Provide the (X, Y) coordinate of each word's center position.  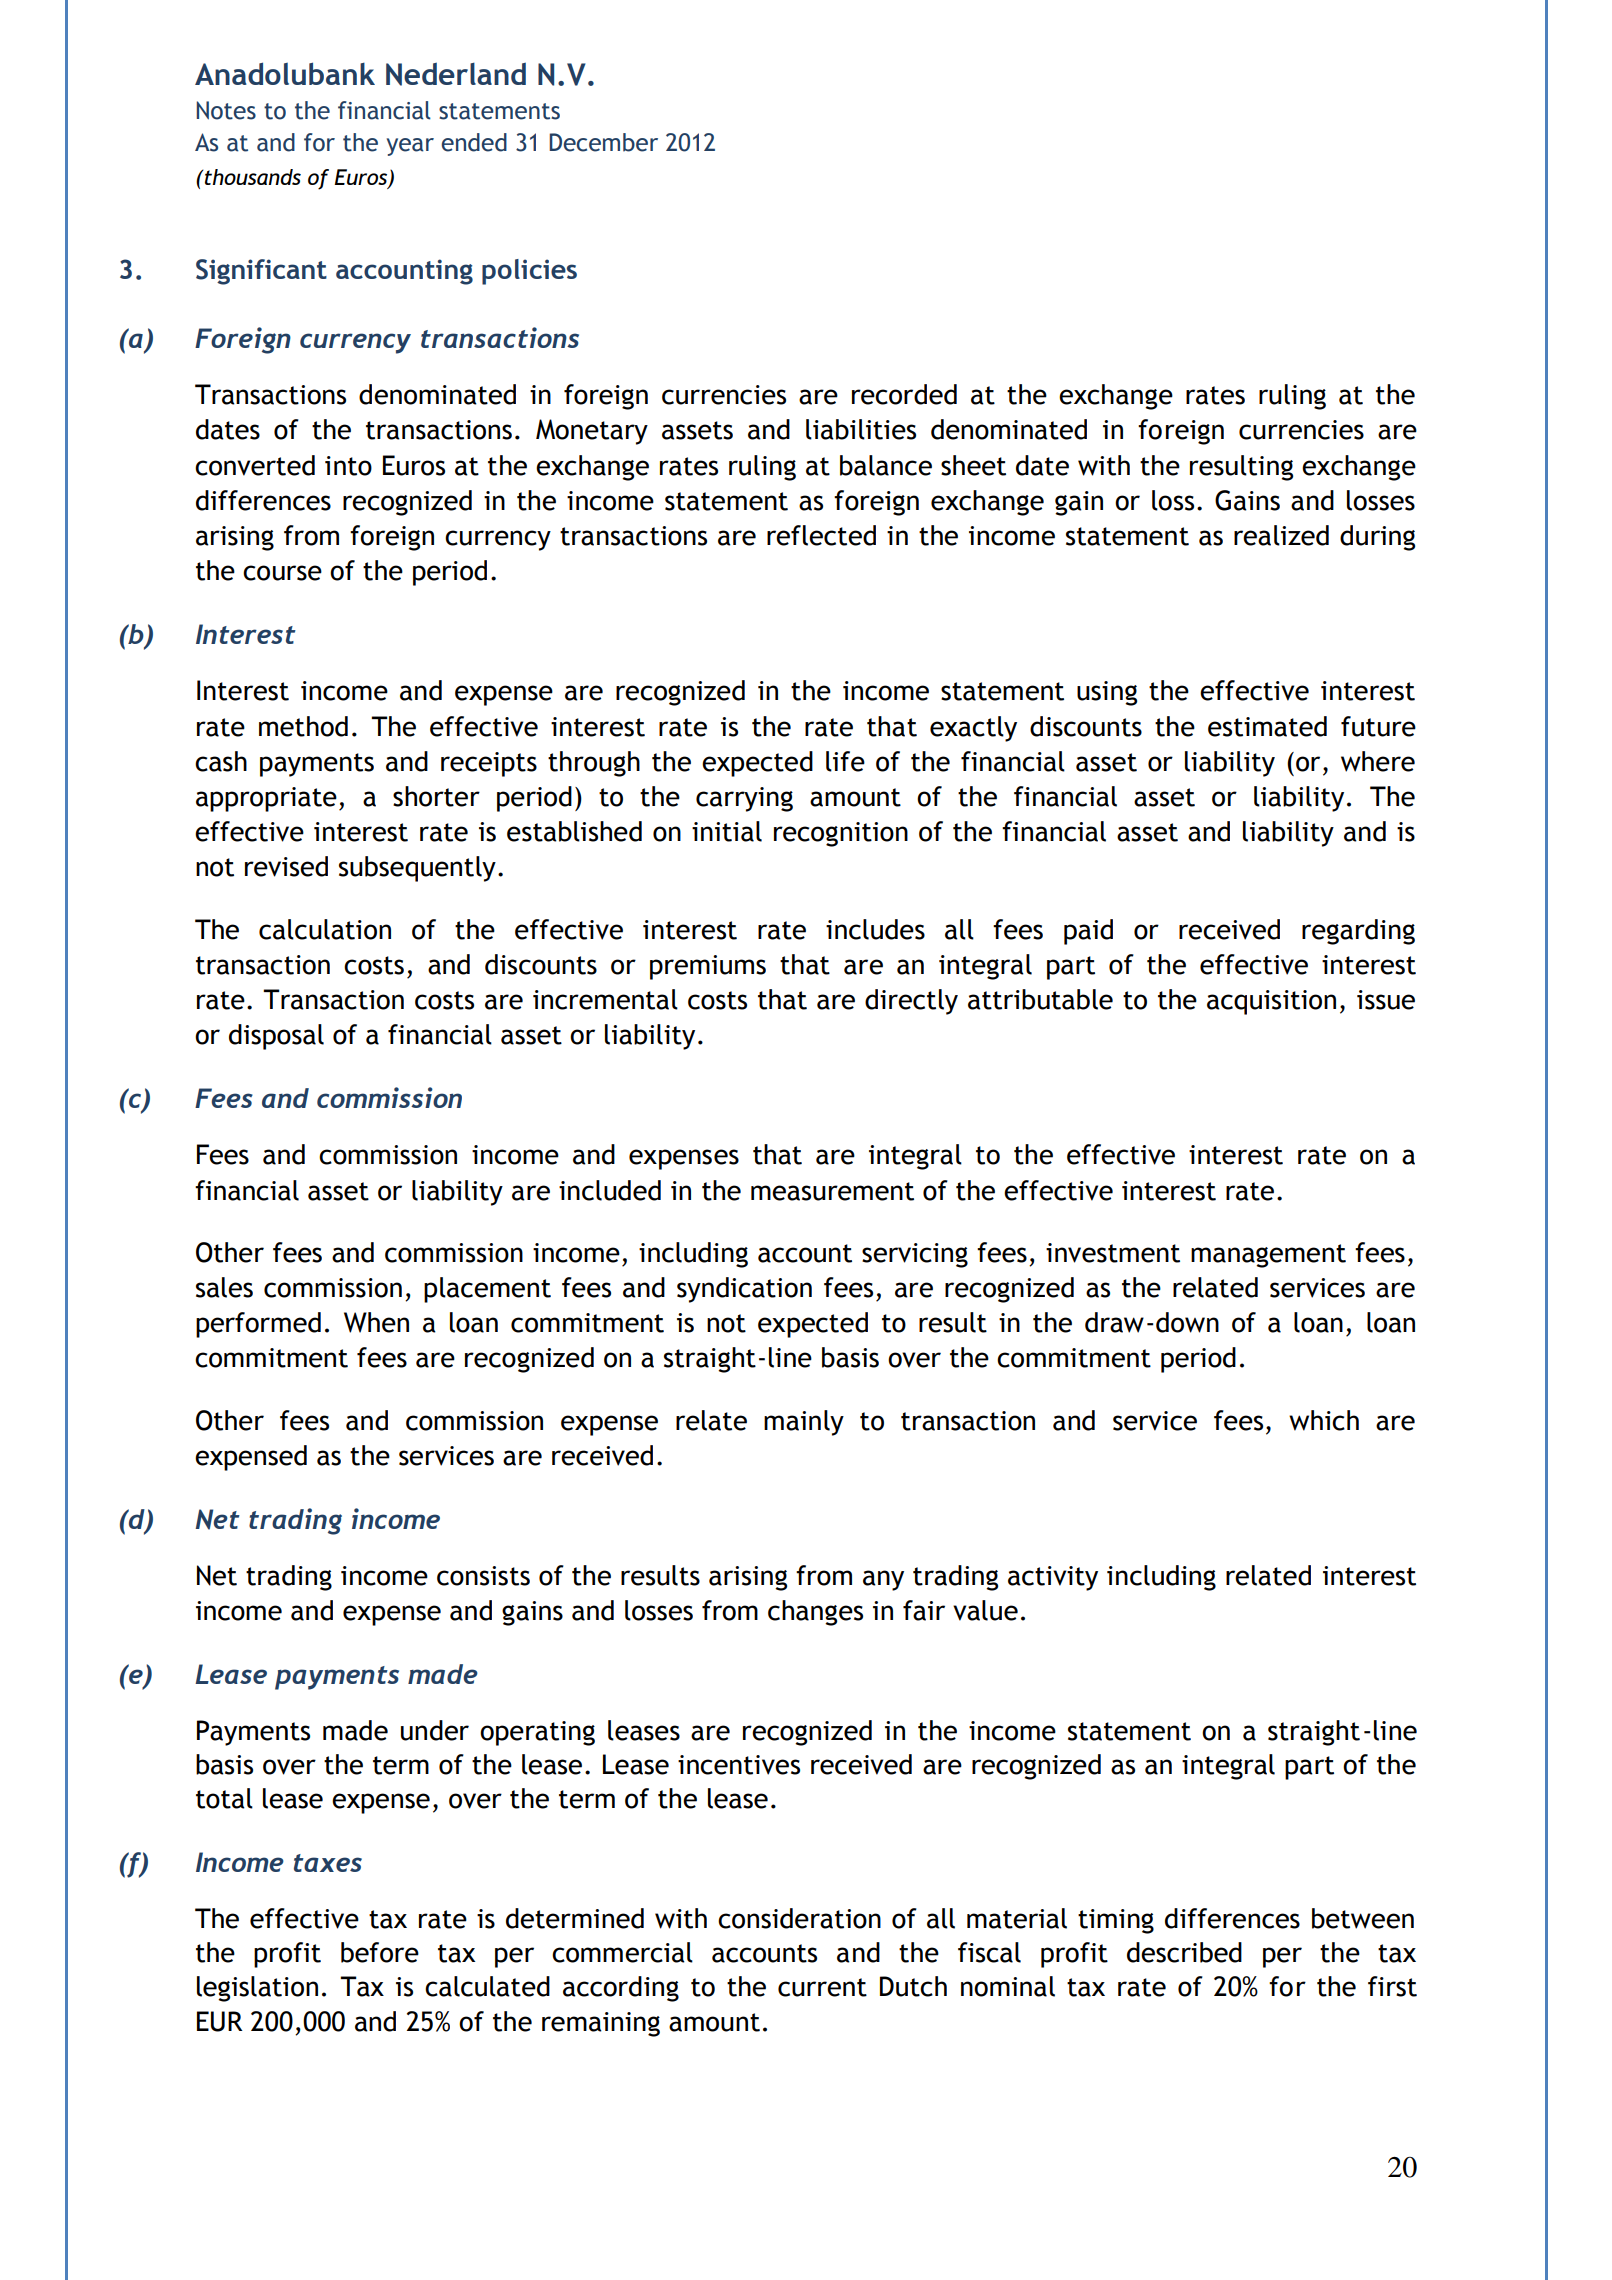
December (603, 142)
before (380, 1952)
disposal (276, 1037)
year (410, 147)
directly (911, 1002)
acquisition (1271, 1002)
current (822, 1987)
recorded (904, 394)
